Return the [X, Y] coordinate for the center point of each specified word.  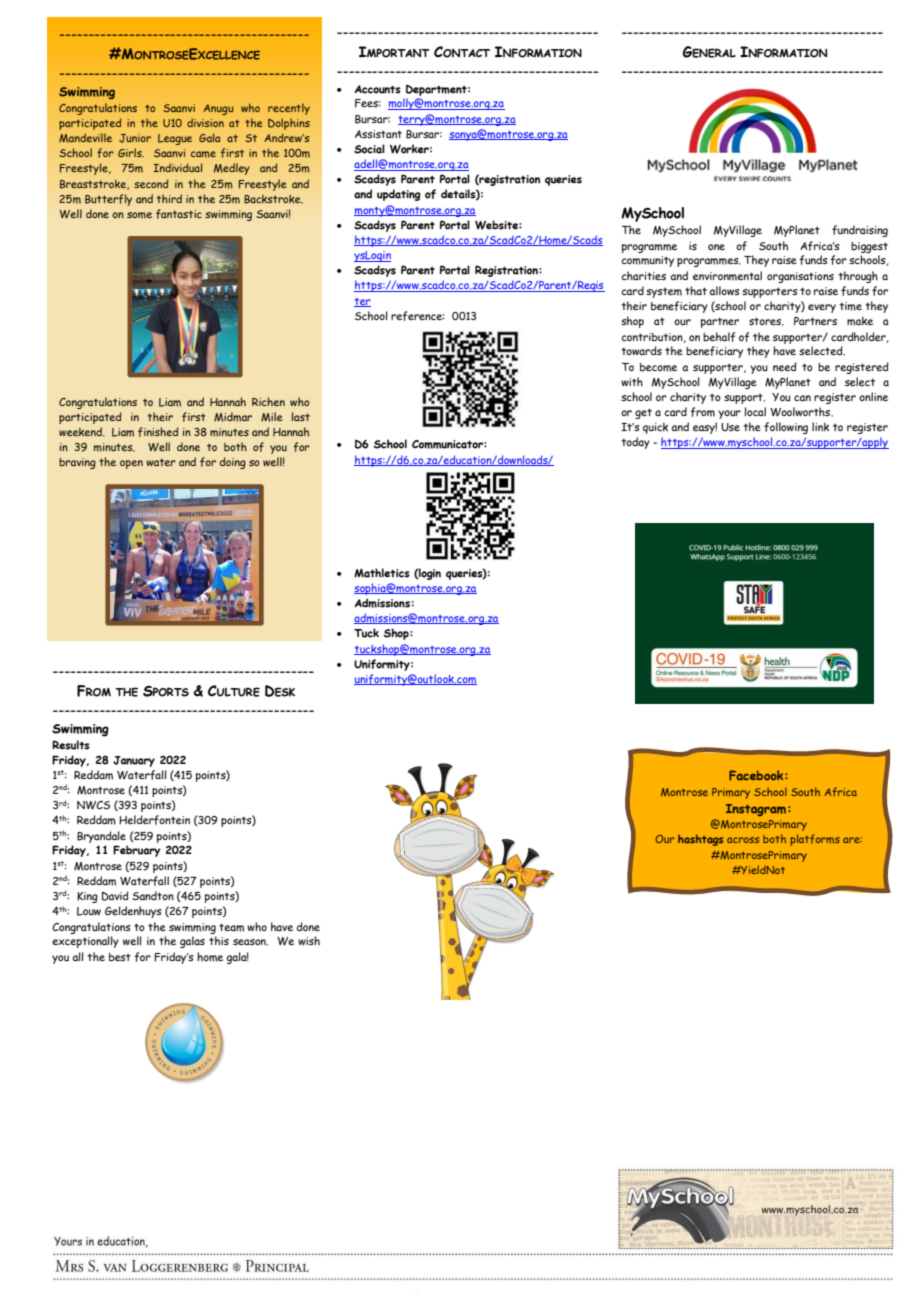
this [219, 941]
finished [158, 432]
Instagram [756, 810]
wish [309, 940]
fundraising [860, 231]
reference [418, 316]
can [802, 398]
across [743, 840]
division [205, 122]
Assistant [378, 134]
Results [71, 745]
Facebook [757, 775]
